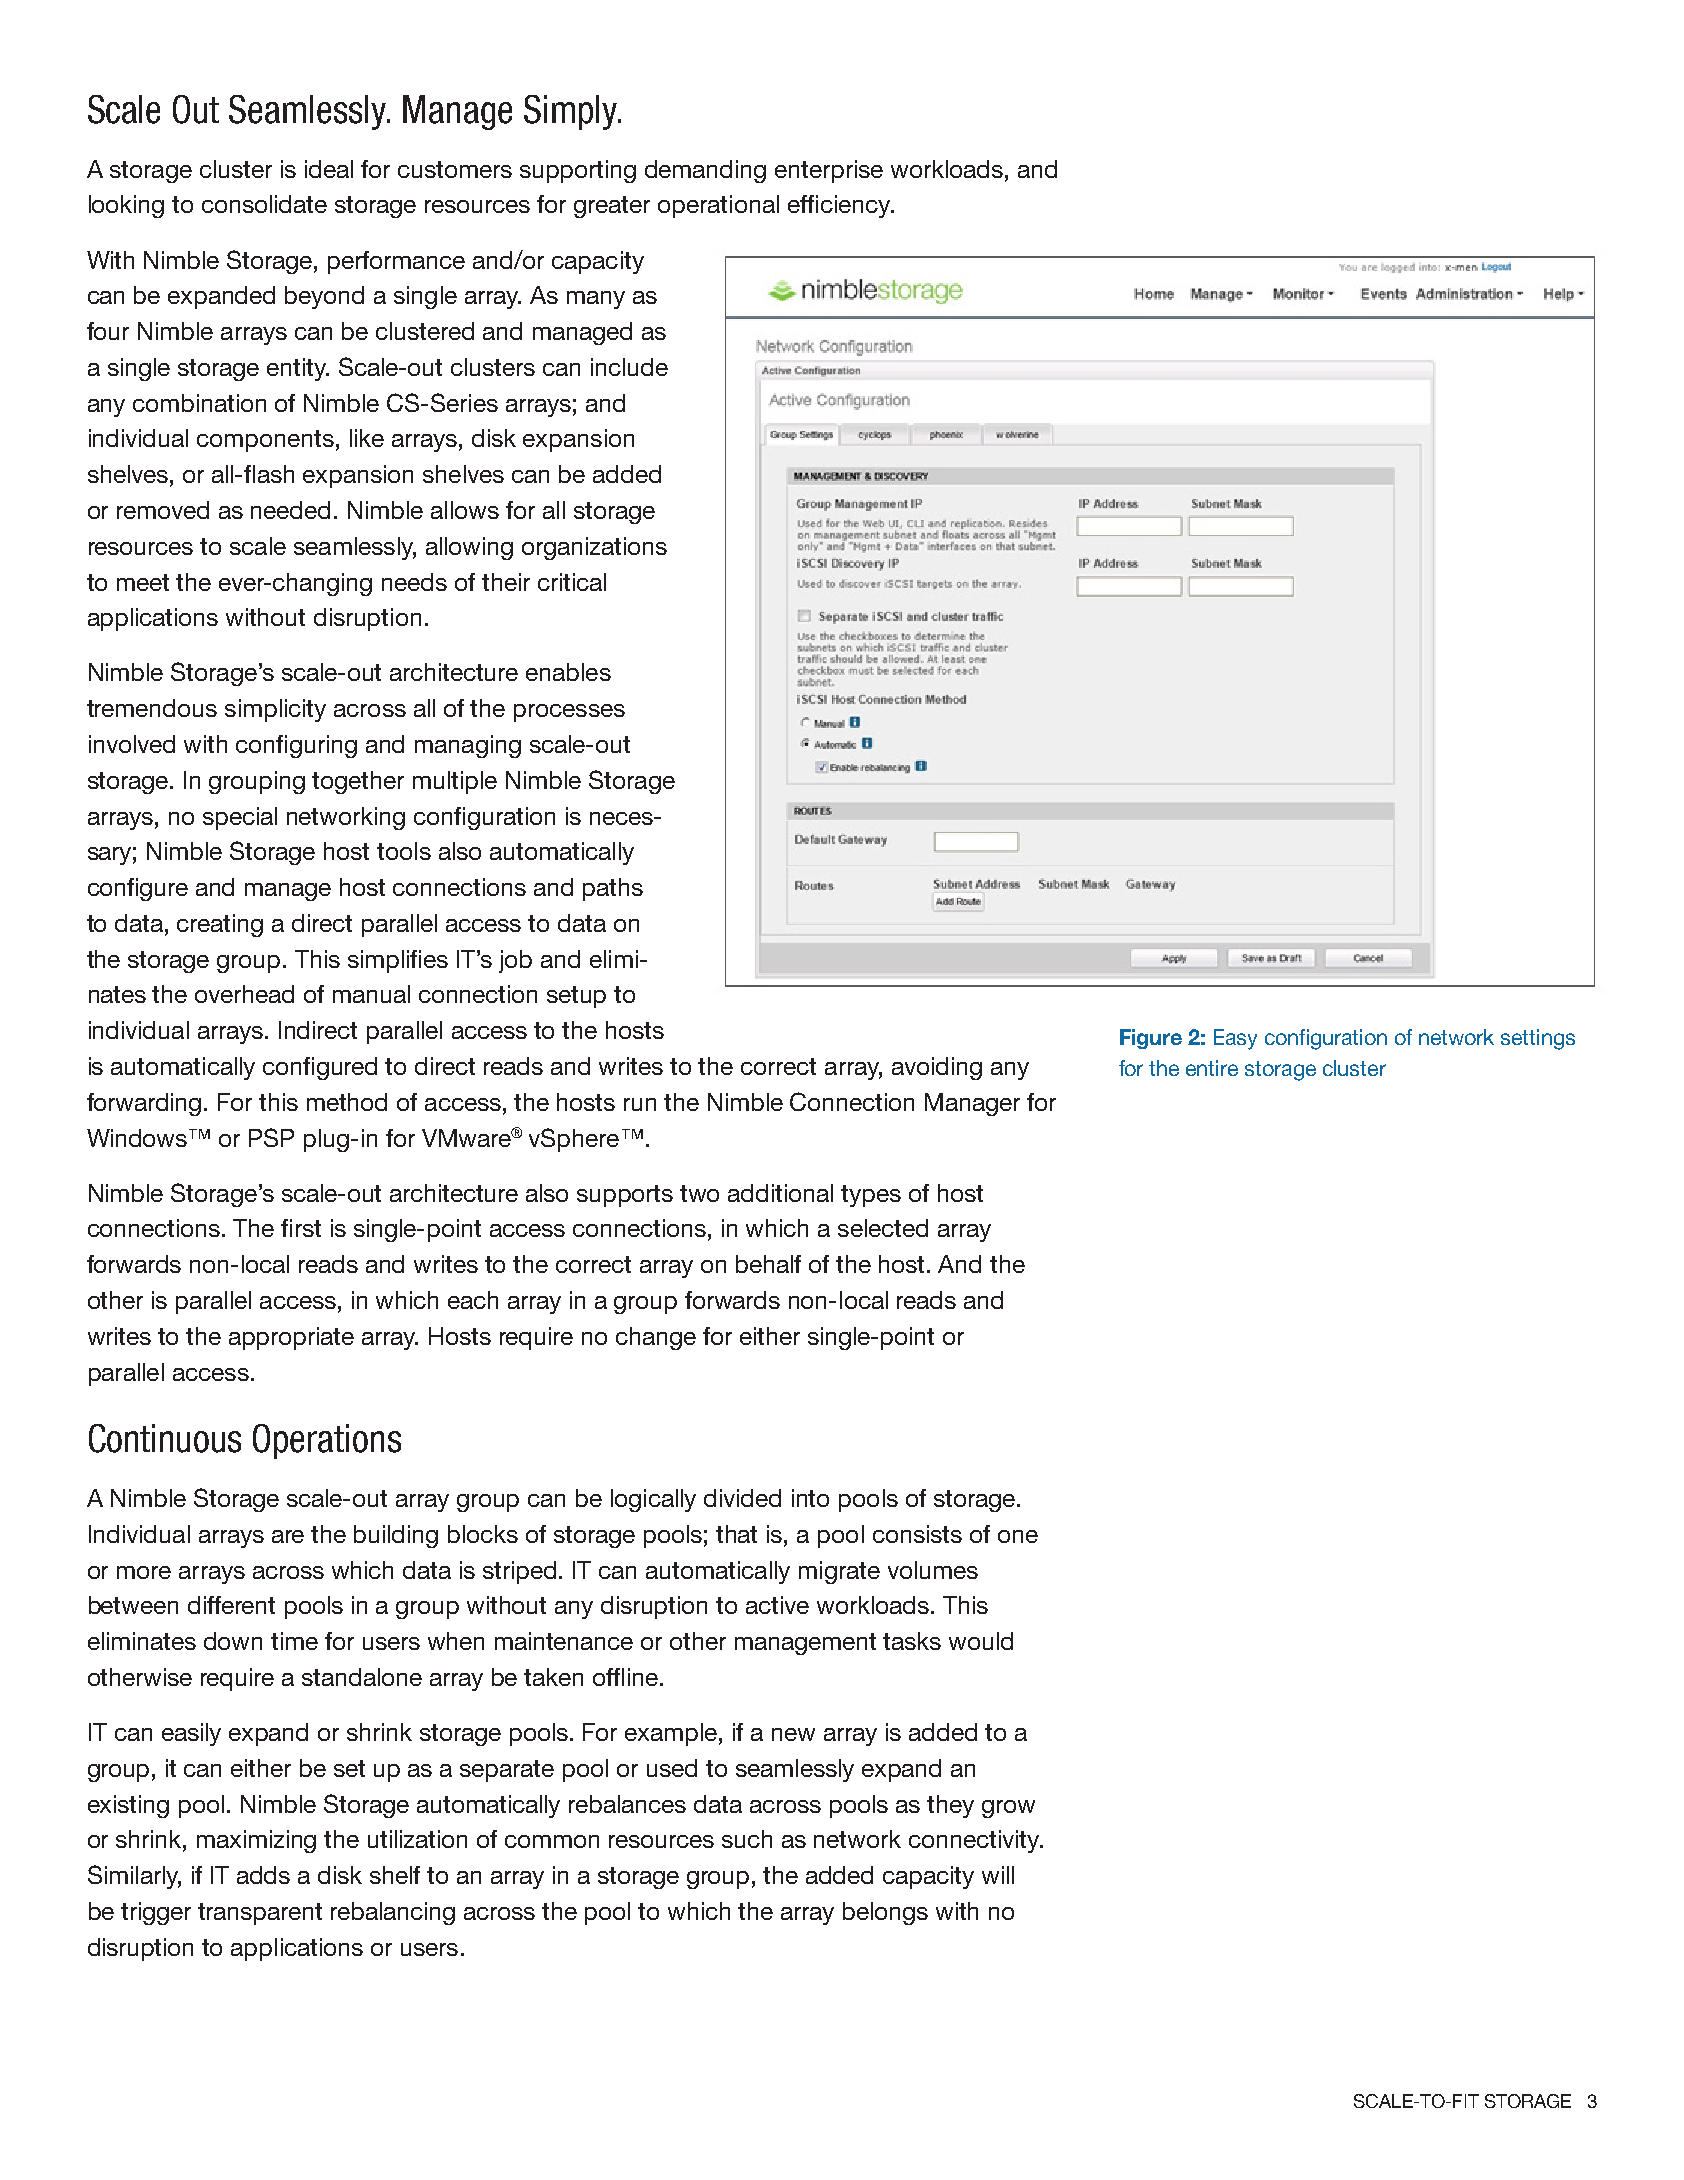 This page has height=2180, width=1684. Describe the element at coordinates (396, 1536) in the page. I see `building` at that location.
